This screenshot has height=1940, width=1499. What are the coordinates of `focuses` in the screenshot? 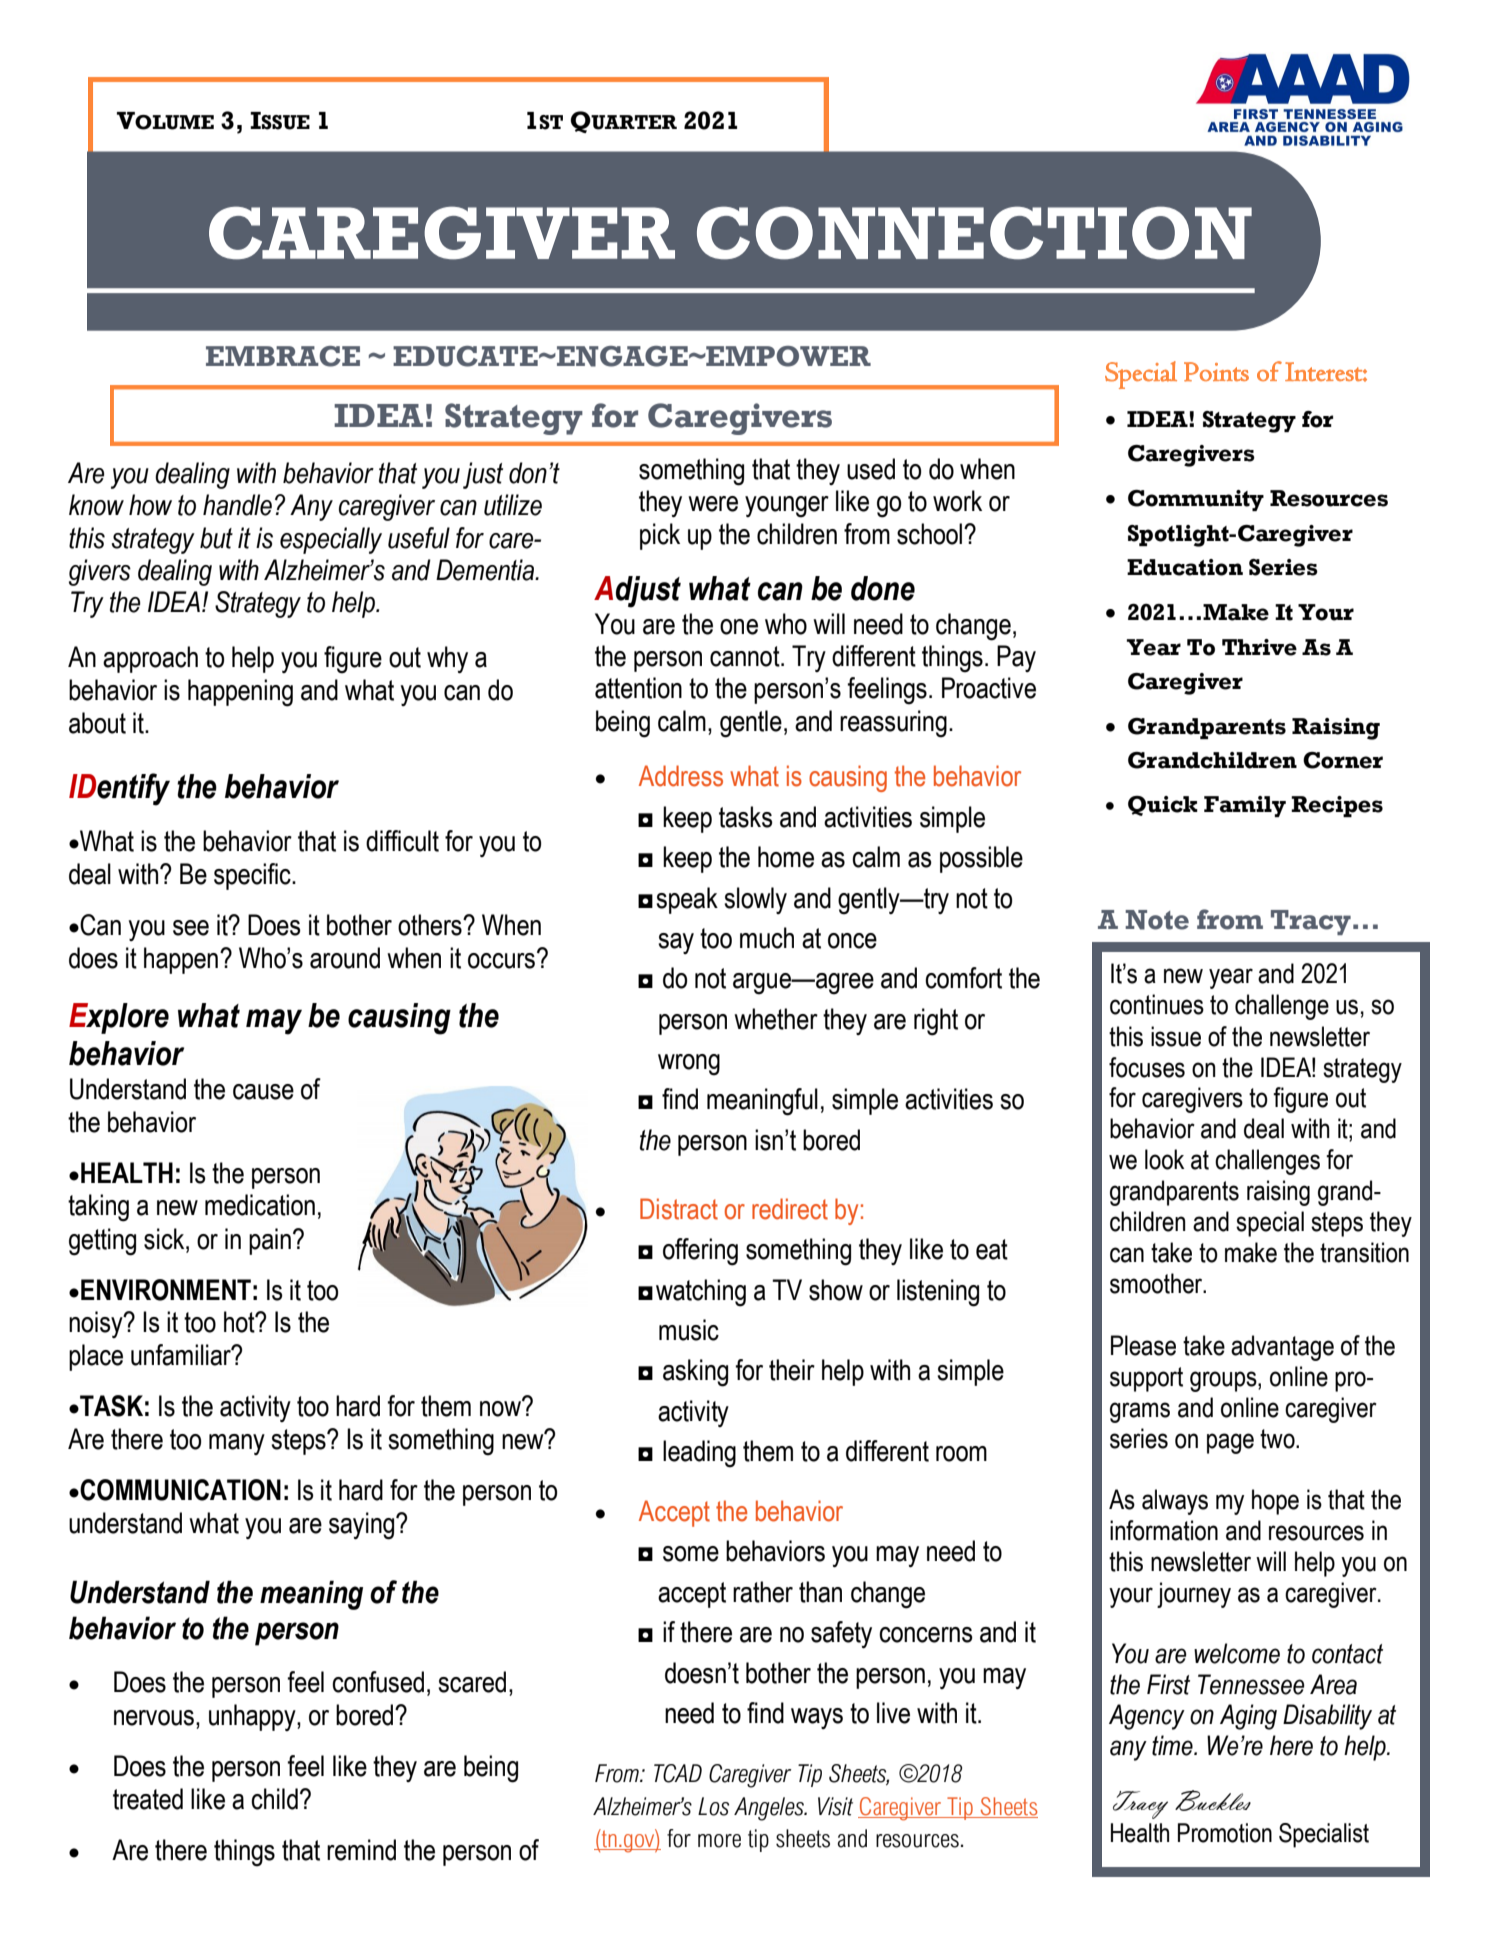 It's located at (1147, 1067).
